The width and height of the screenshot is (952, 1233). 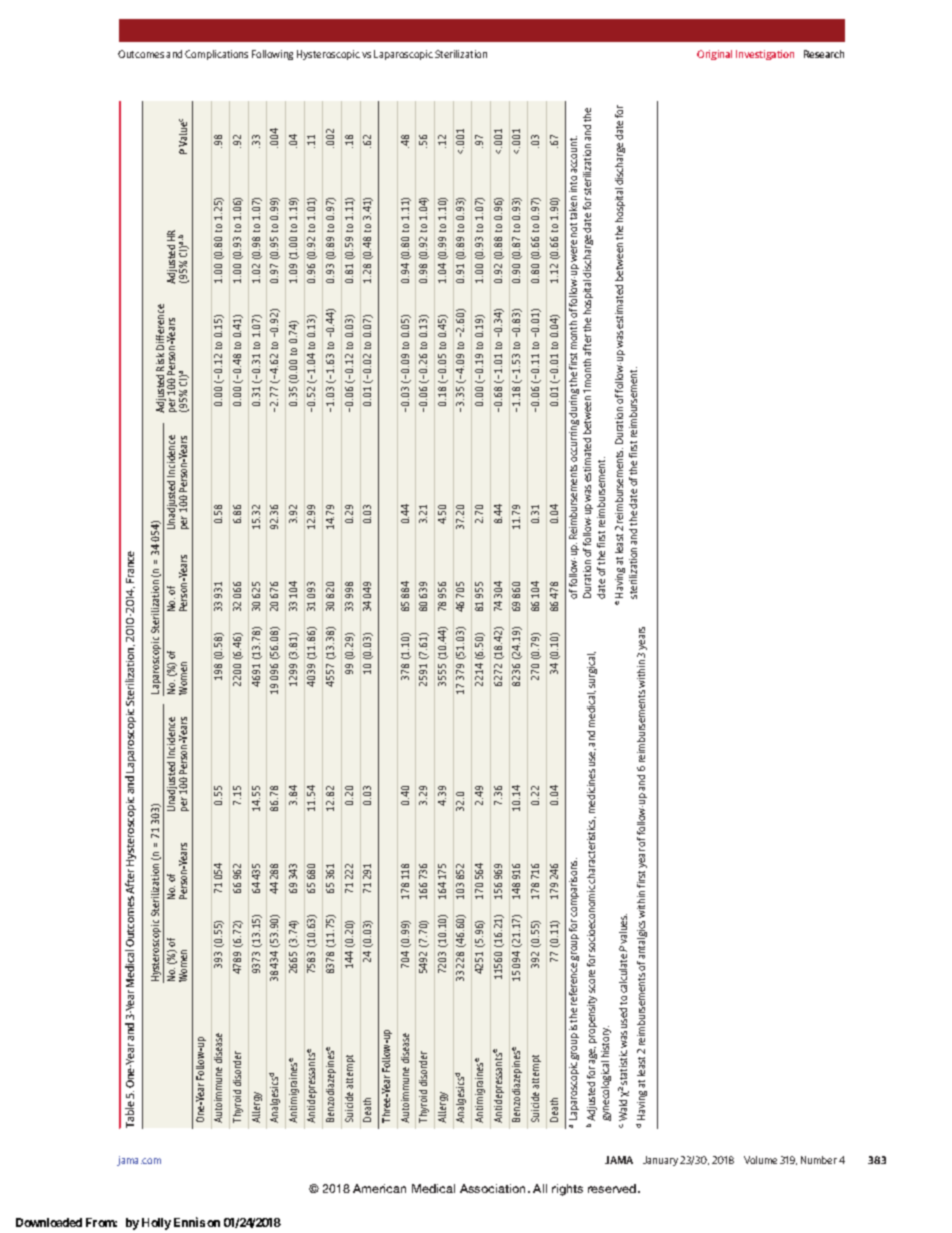 I want to click on Association, so click(x=494, y=1188).
